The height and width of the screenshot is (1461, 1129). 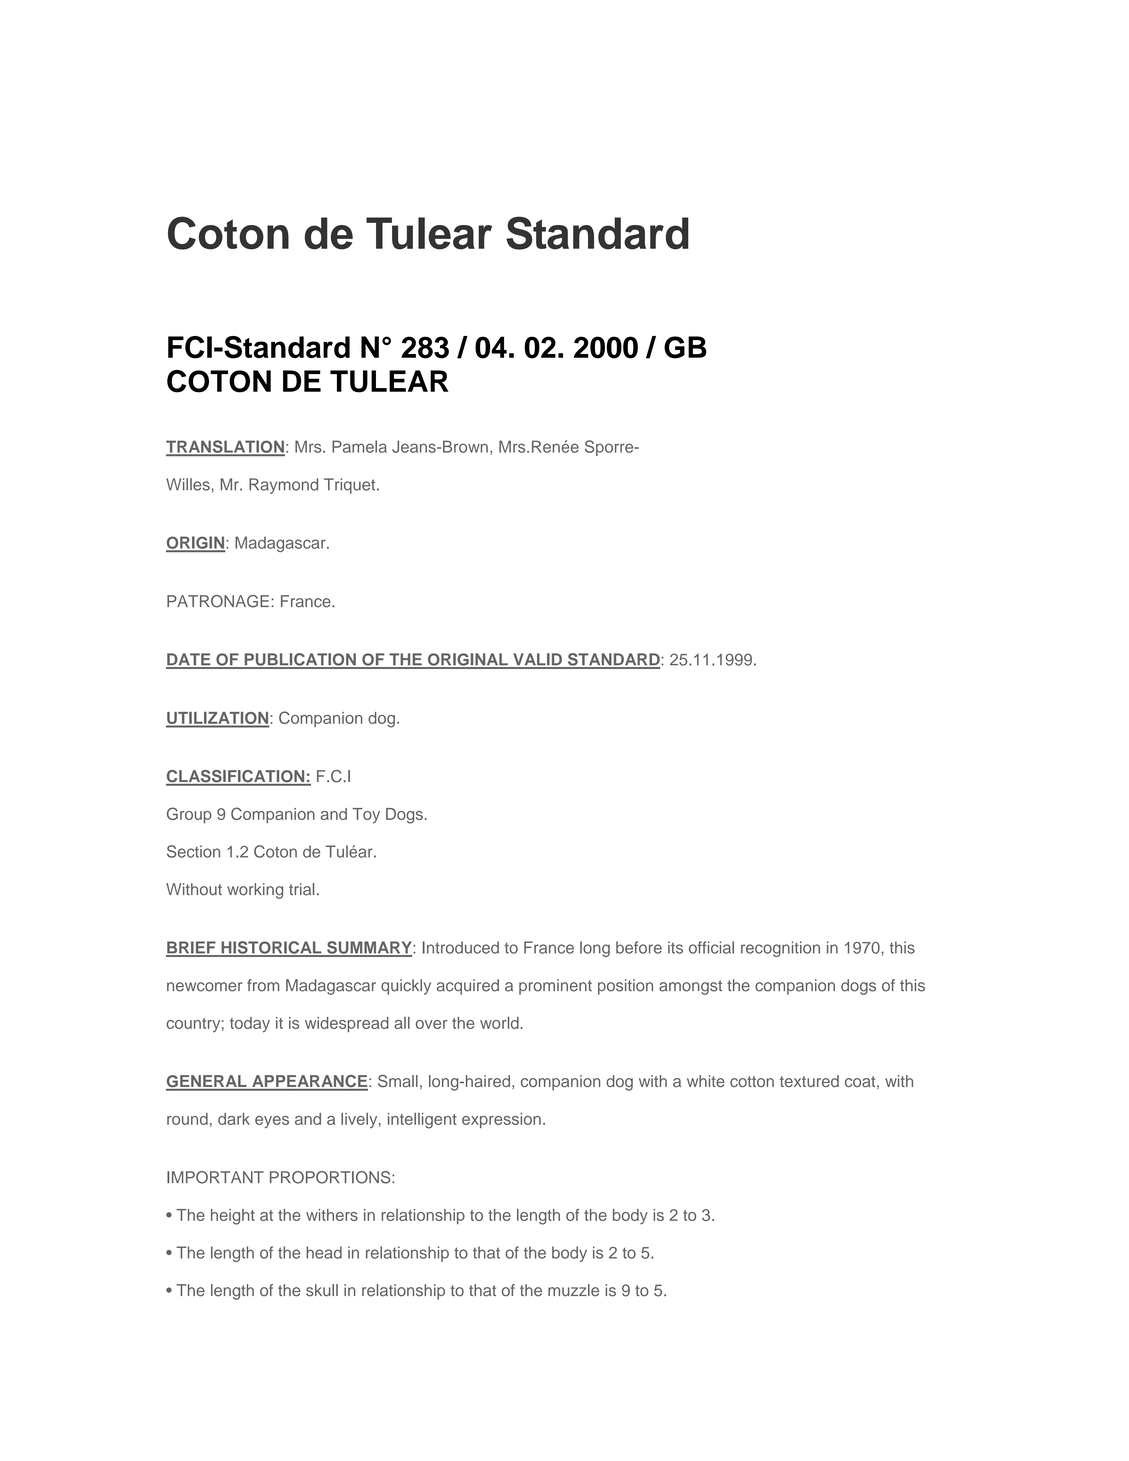 I want to click on head, so click(x=324, y=1252).
